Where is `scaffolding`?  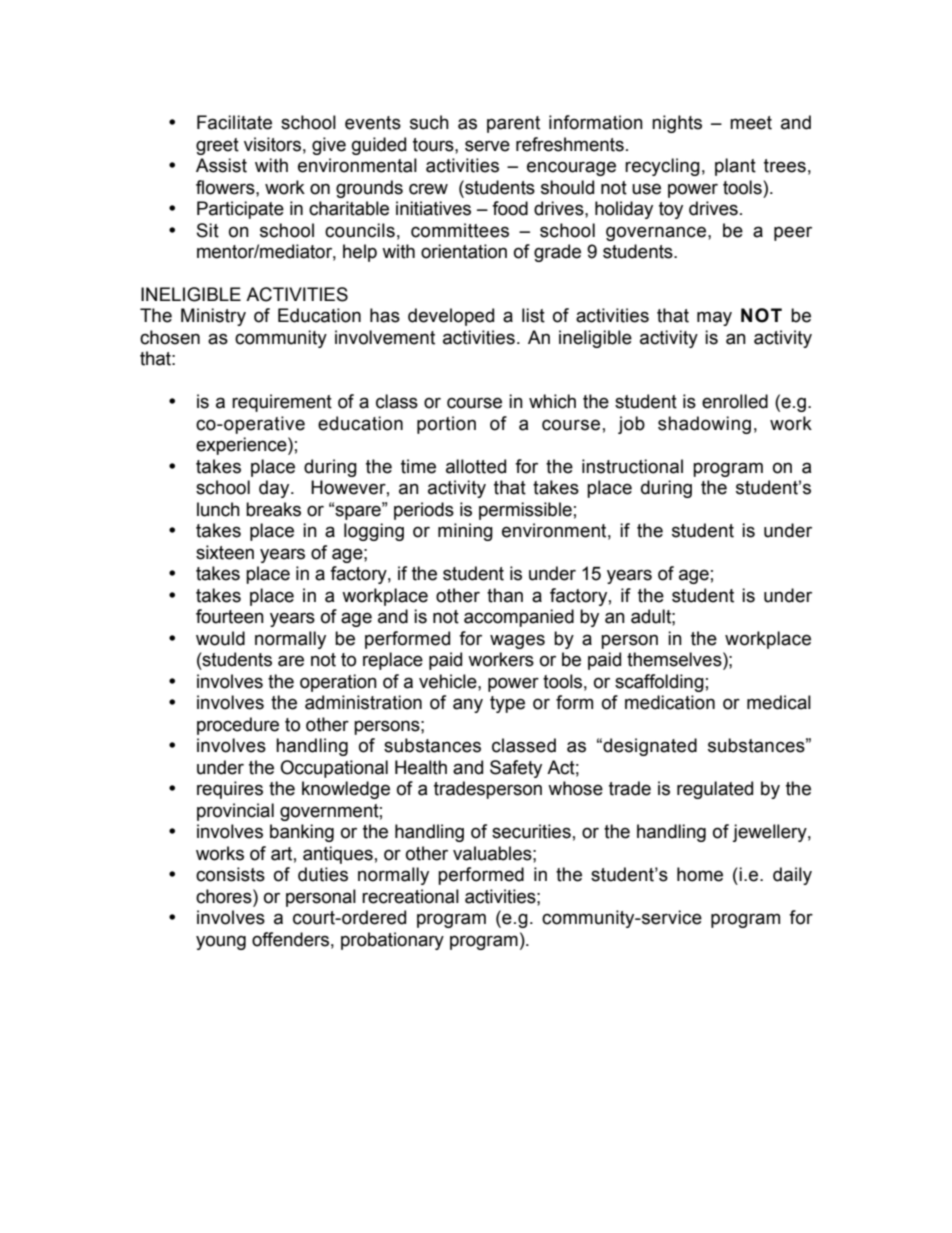 scaffolding is located at coordinates (659, 683).
